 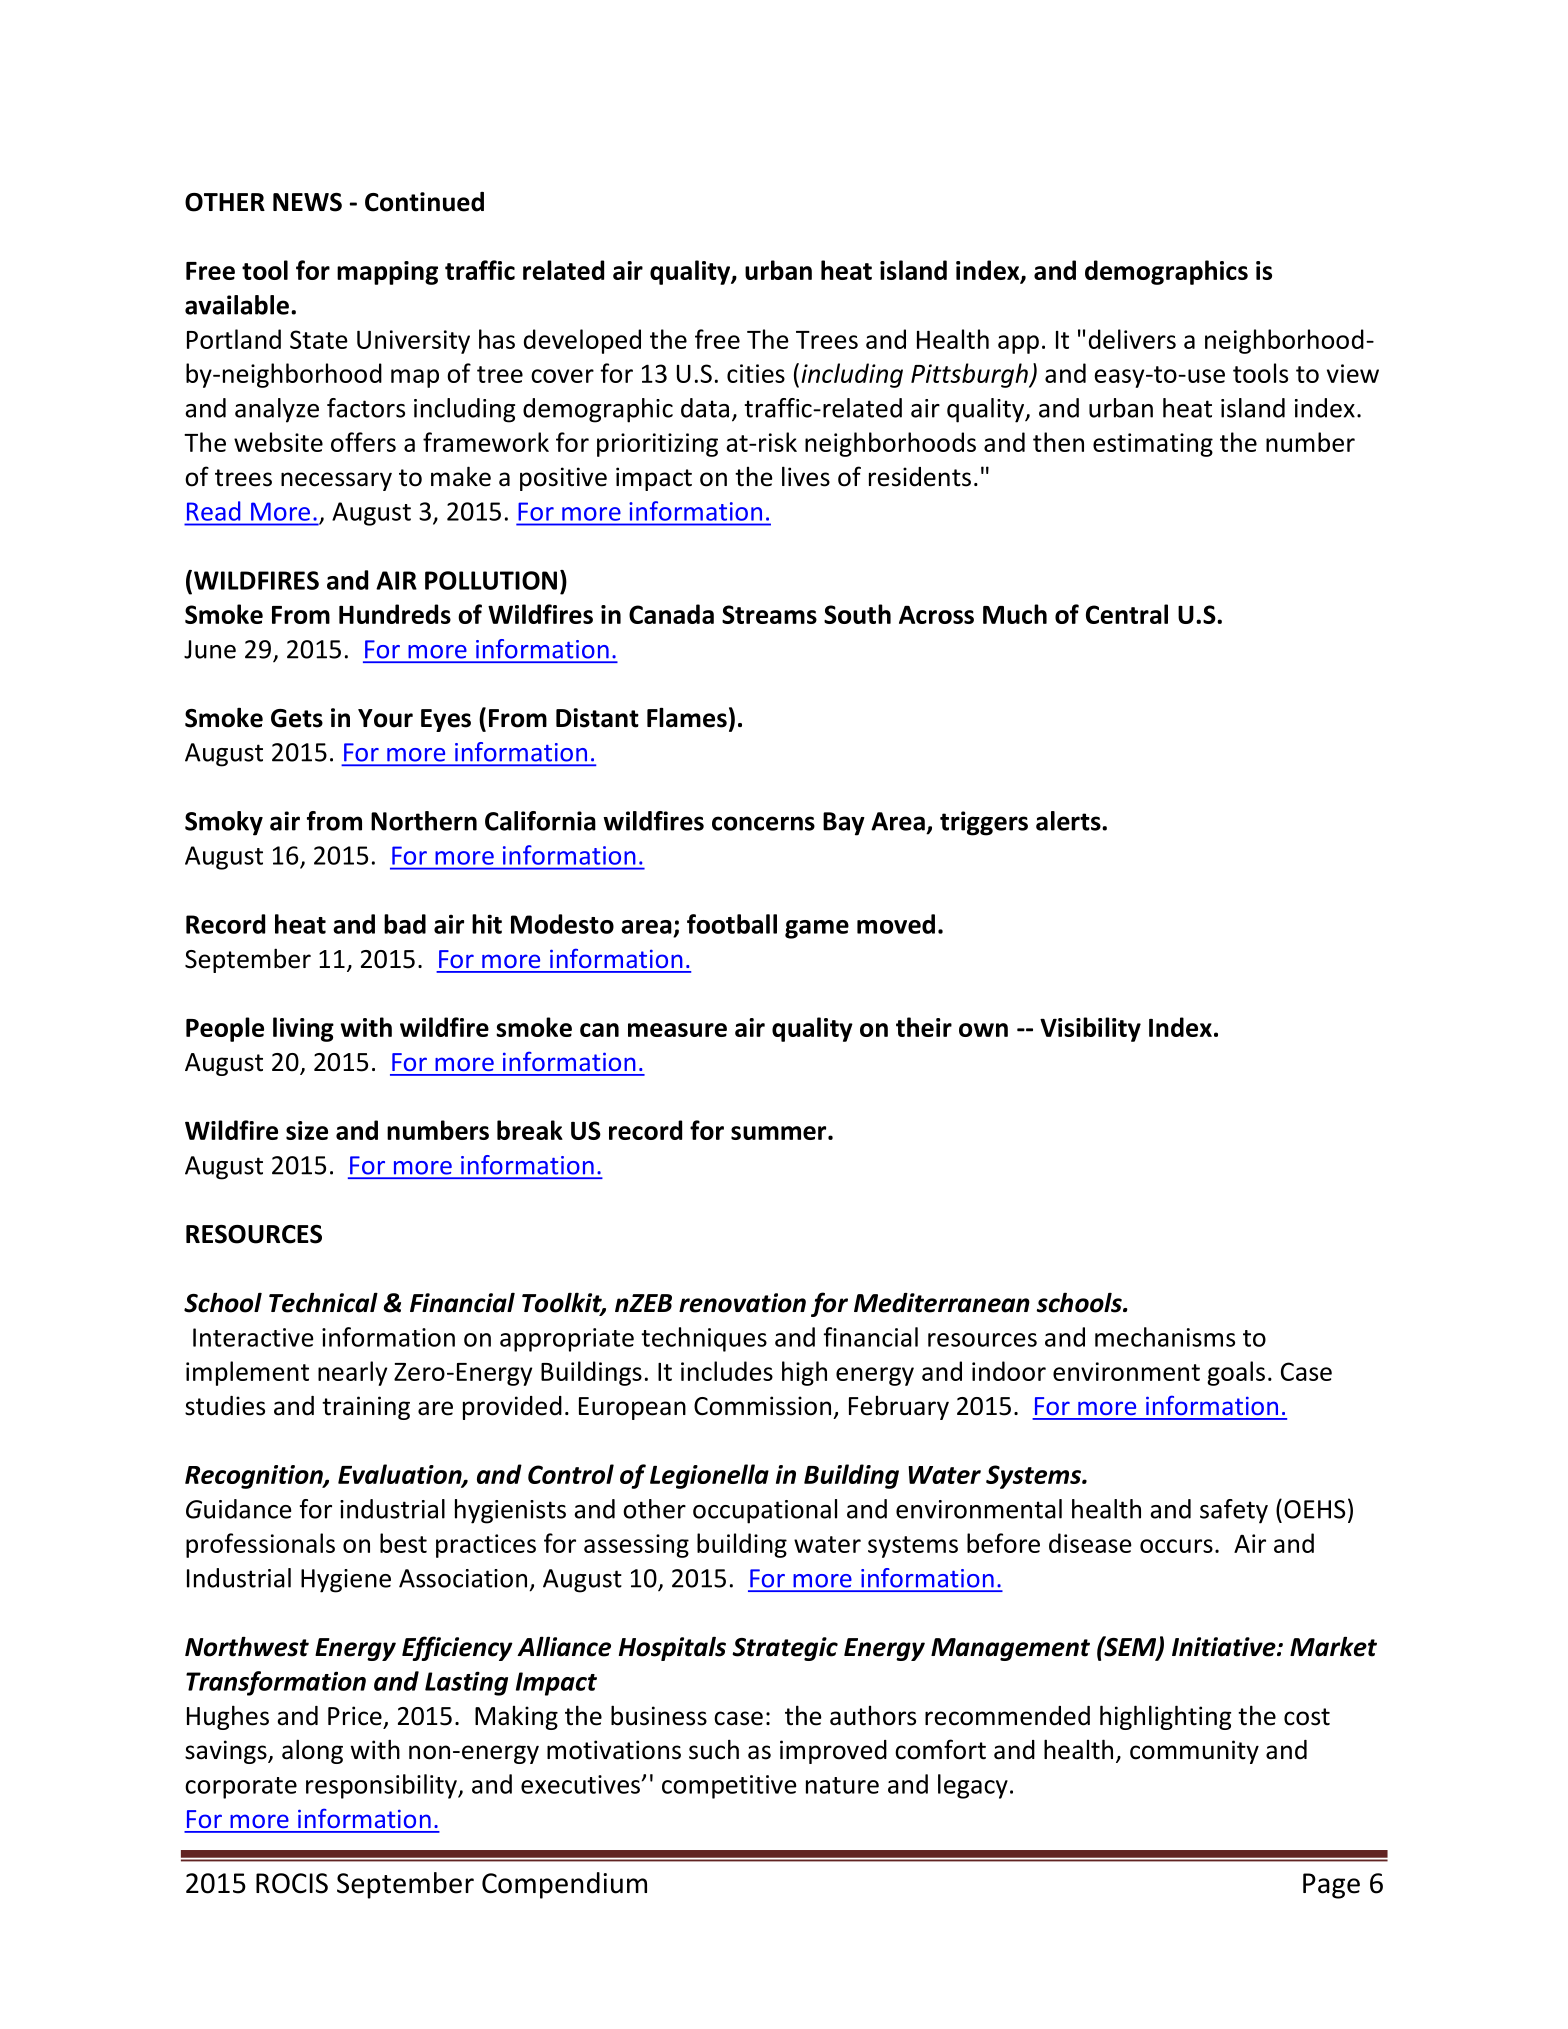 What do you see at coordinates (1090, 1029) in the screenshot?
I see `Visibility` at bounding box center [1090, 1029].
